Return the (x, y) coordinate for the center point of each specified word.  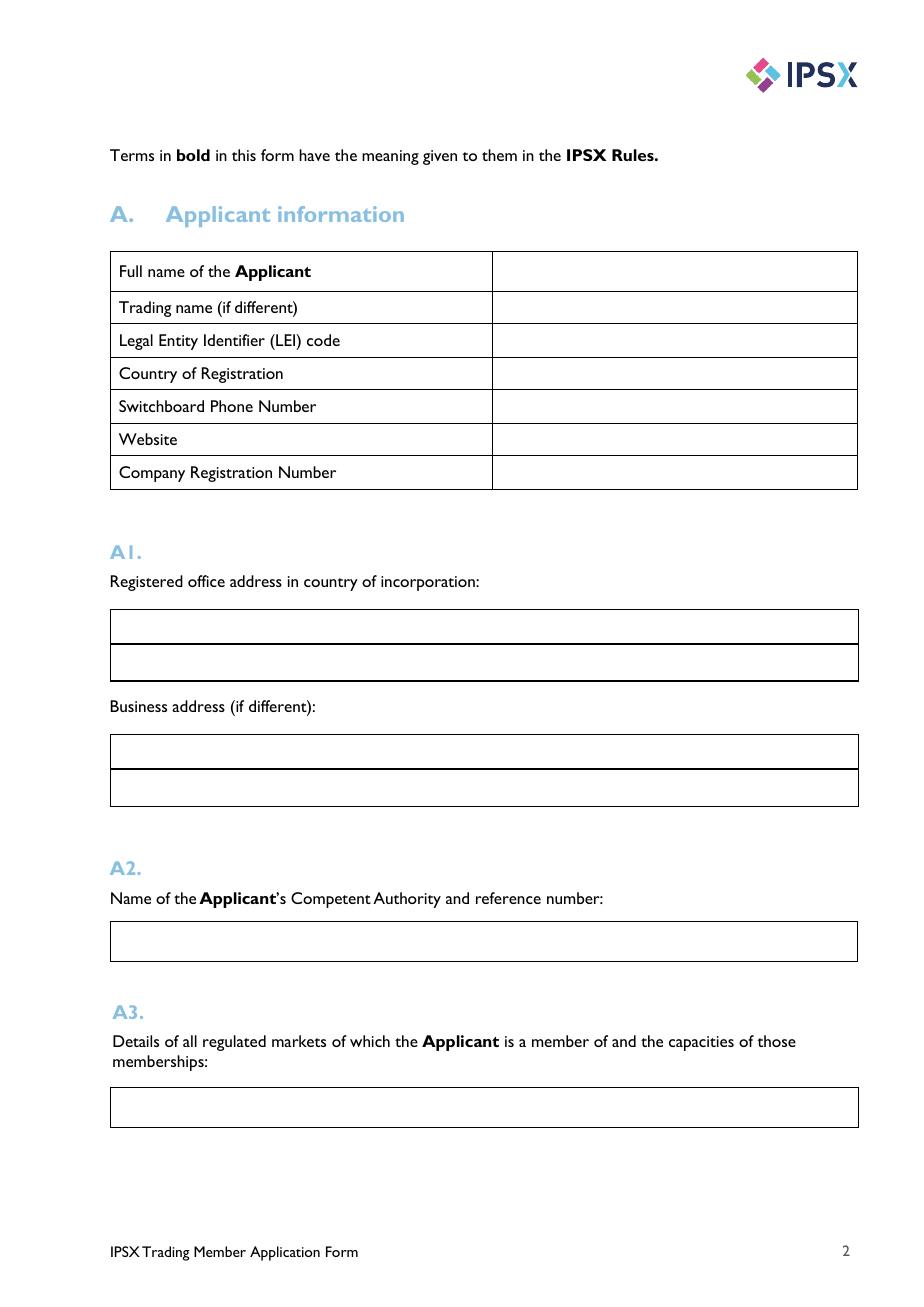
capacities (701, 1043)
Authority (407, 900)
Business (138, 706)
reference (508, 898)
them (499, 155)
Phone (232, 406)
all (190, 1041)
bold (193, 155)
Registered (147, 583)
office (206, 581)
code (323, 340)
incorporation (429, 583)
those (776, 1041)
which (370, 1041)
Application (285, 1253)
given (440, 157)
